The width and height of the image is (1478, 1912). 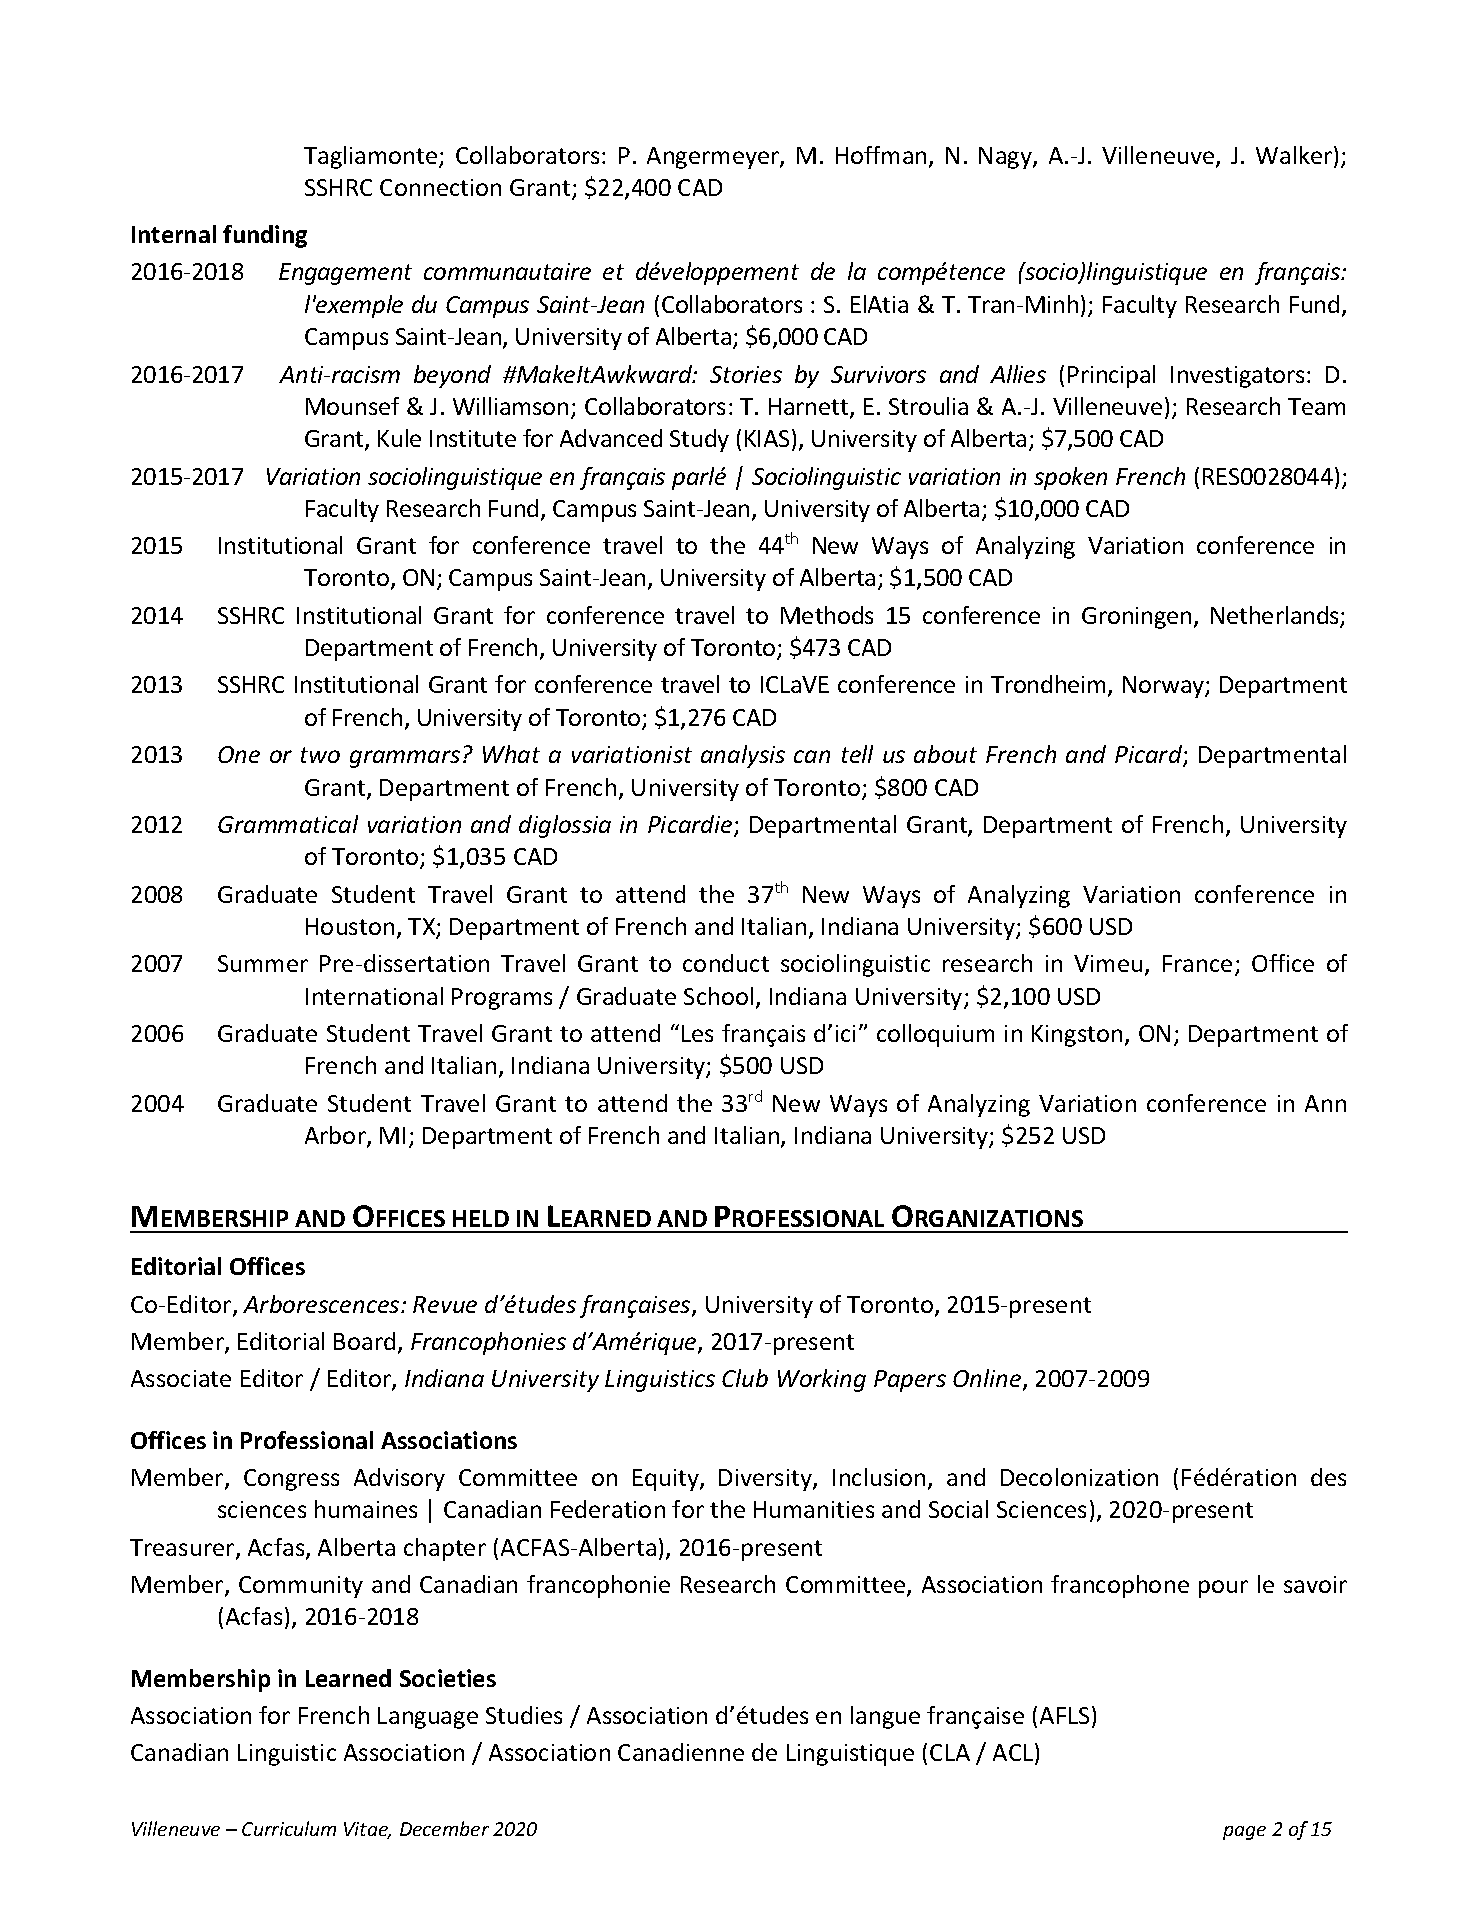 What do you see at coordinates (289, 1828) in the image?
I see `Curriculum` at bounding box center [289, 1828].
